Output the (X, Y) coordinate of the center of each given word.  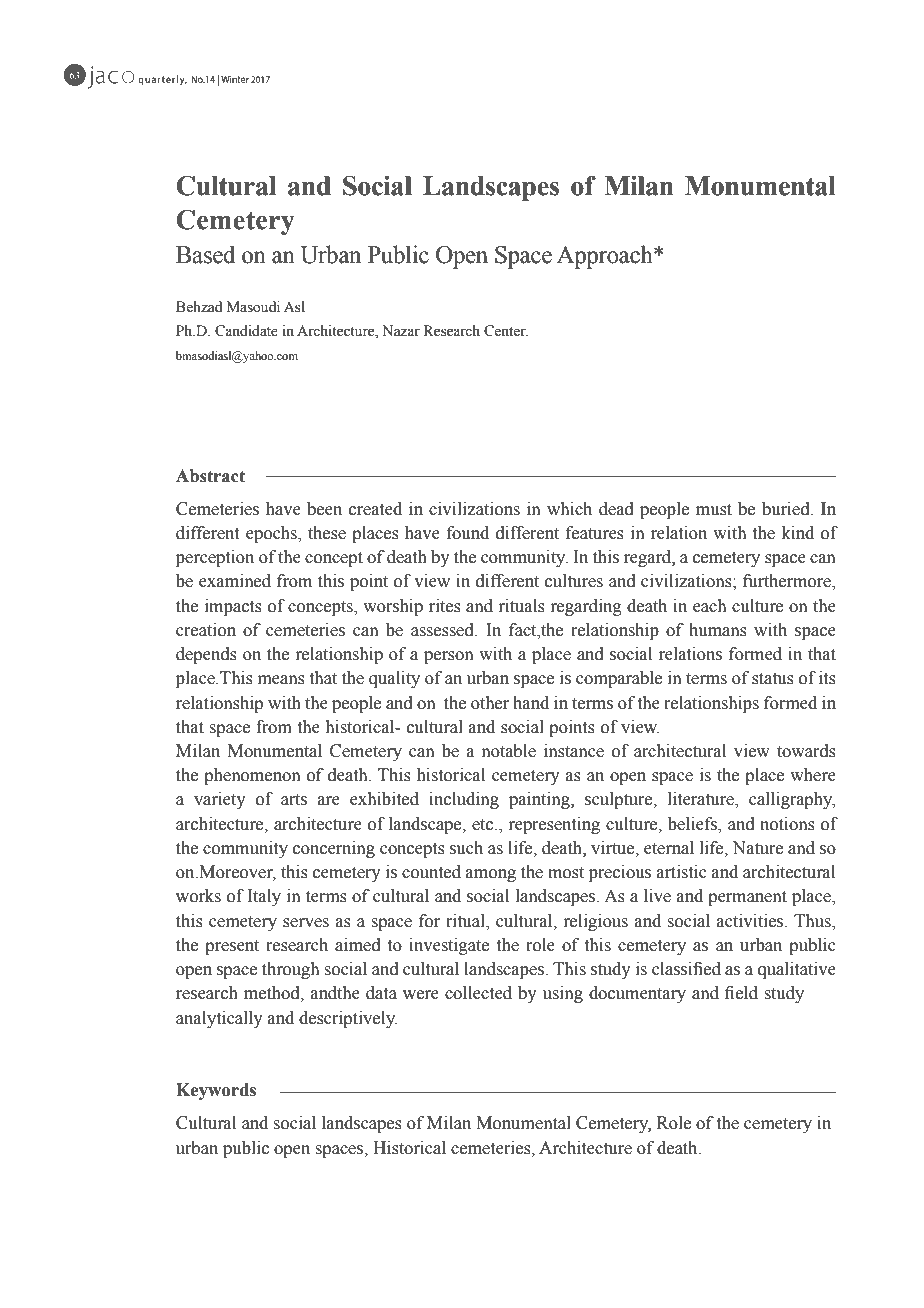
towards (806, 751)
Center (506, 331)
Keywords (216, 1091)
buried (787, 509)
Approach (606, 257)
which (569, 509)
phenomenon (252, 776)
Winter (235, 79)
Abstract (210, 476)
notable (509, 751)
